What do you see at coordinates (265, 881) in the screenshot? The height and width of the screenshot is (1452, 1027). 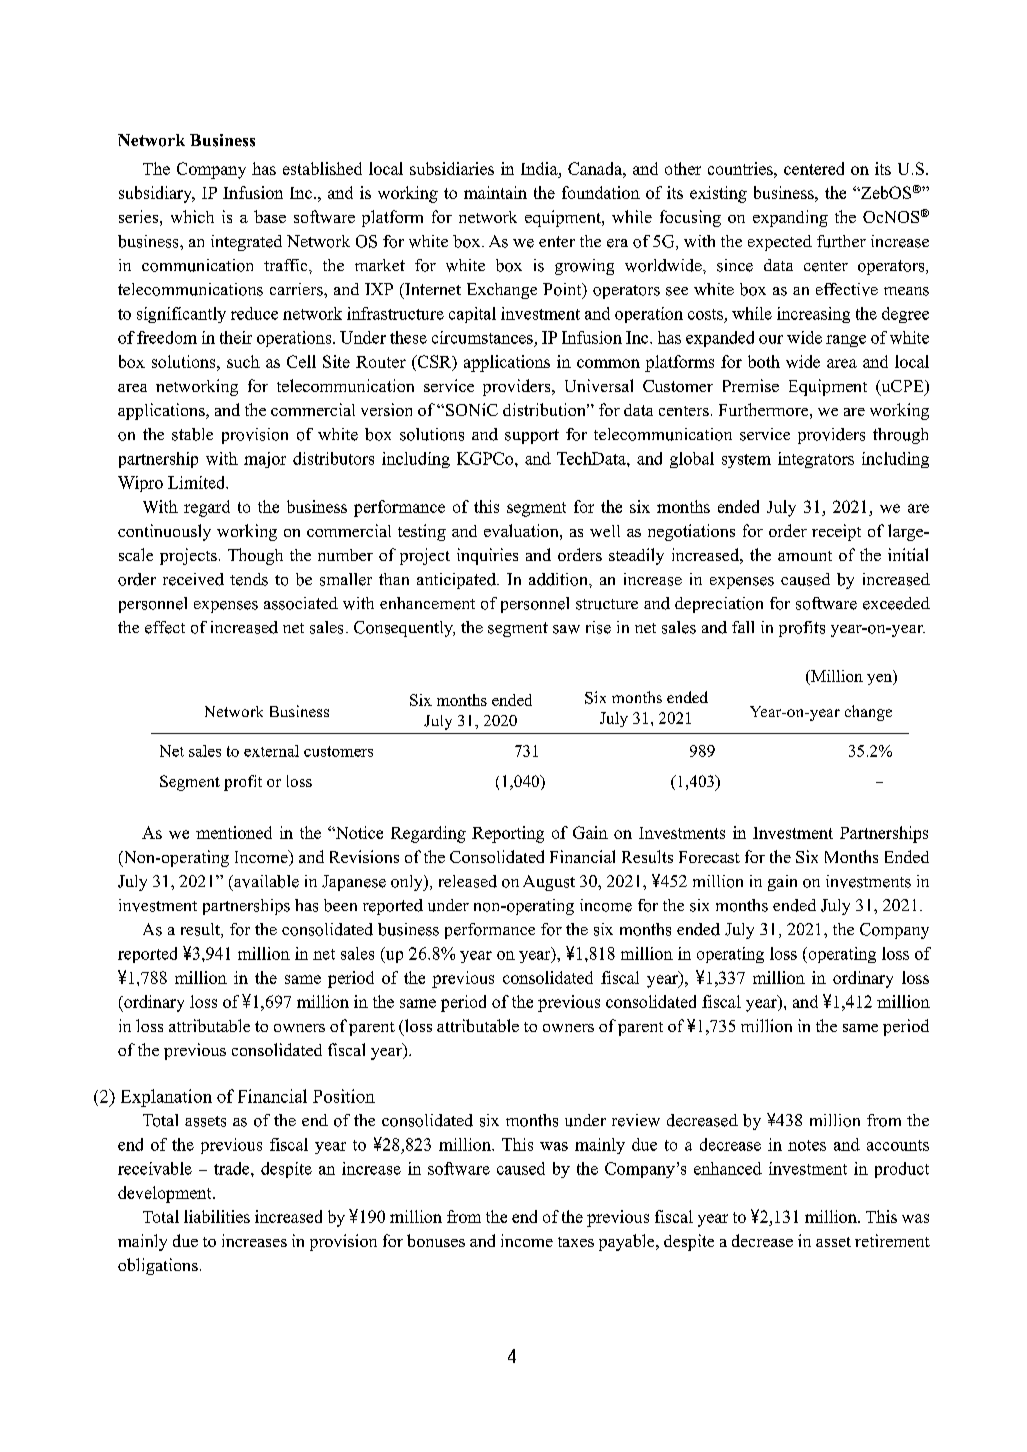 I see `available` at bounding box center [265, 881].
